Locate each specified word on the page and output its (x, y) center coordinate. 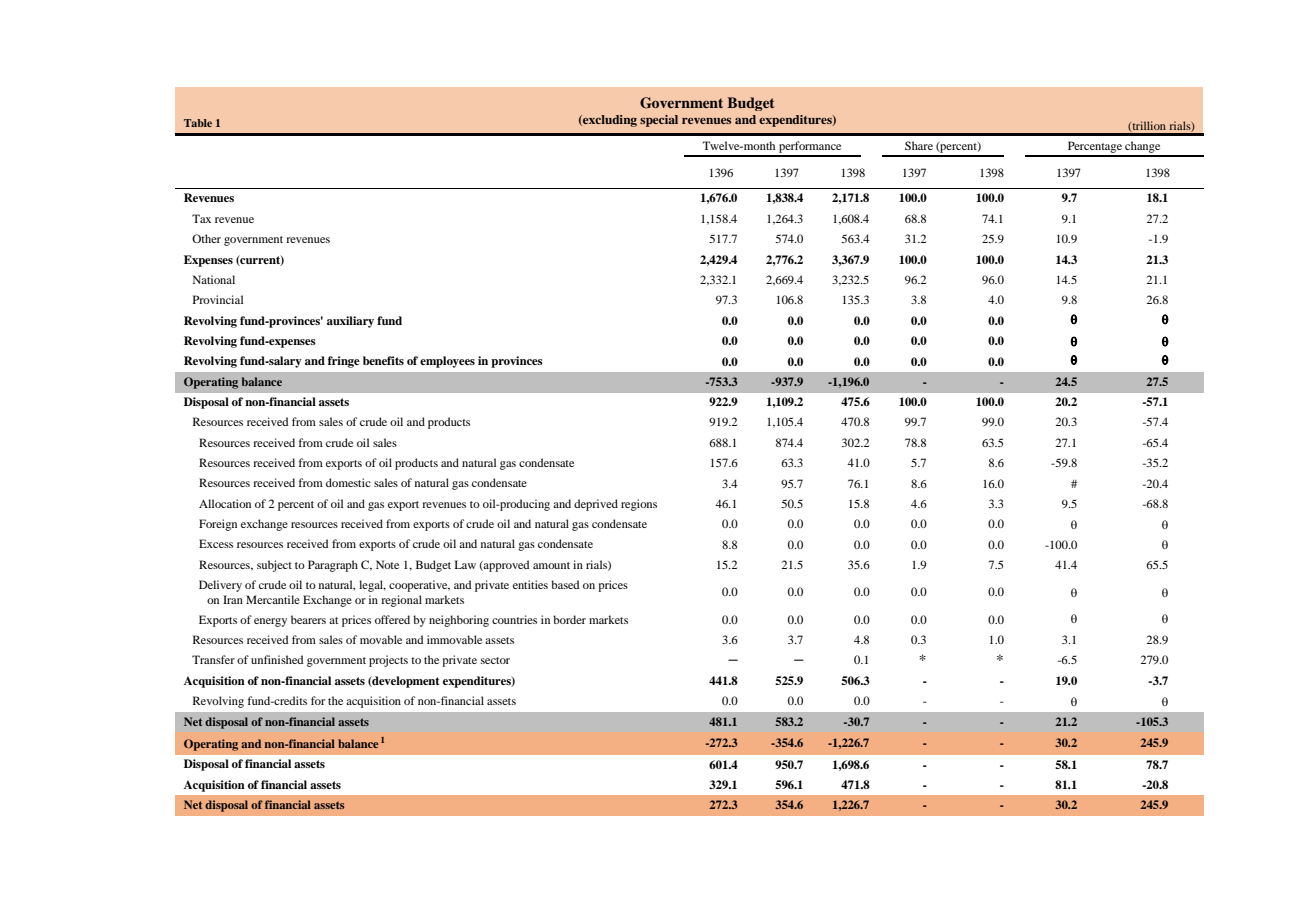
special (659, 121)
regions (639, 505)
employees (447, 362)
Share (919, 145)
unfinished (277, 659)
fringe (344, 362)
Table (198, 123)
